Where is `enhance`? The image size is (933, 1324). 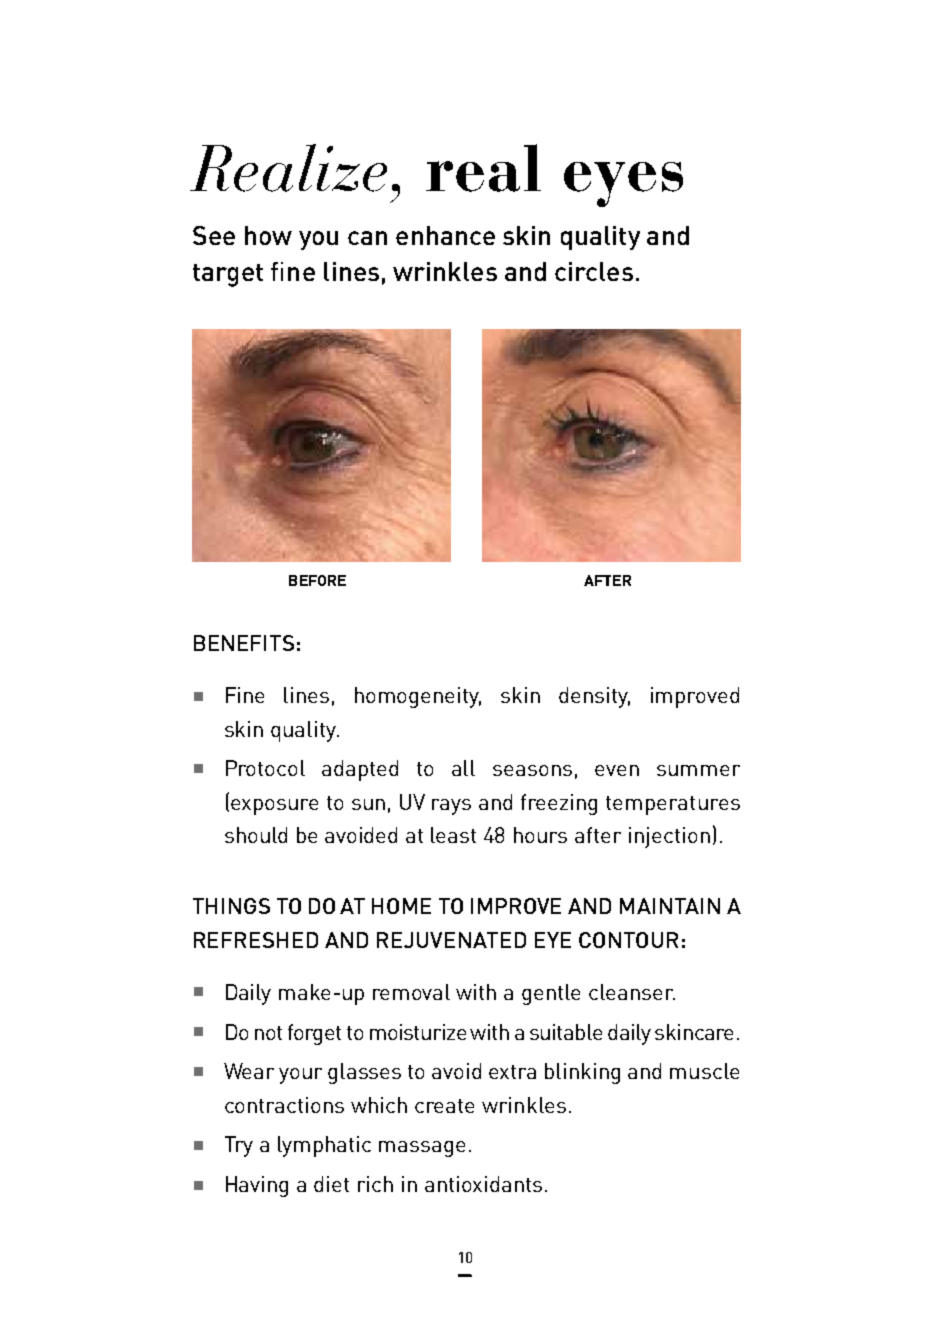
enhance is located at coordinates (445, 235).
